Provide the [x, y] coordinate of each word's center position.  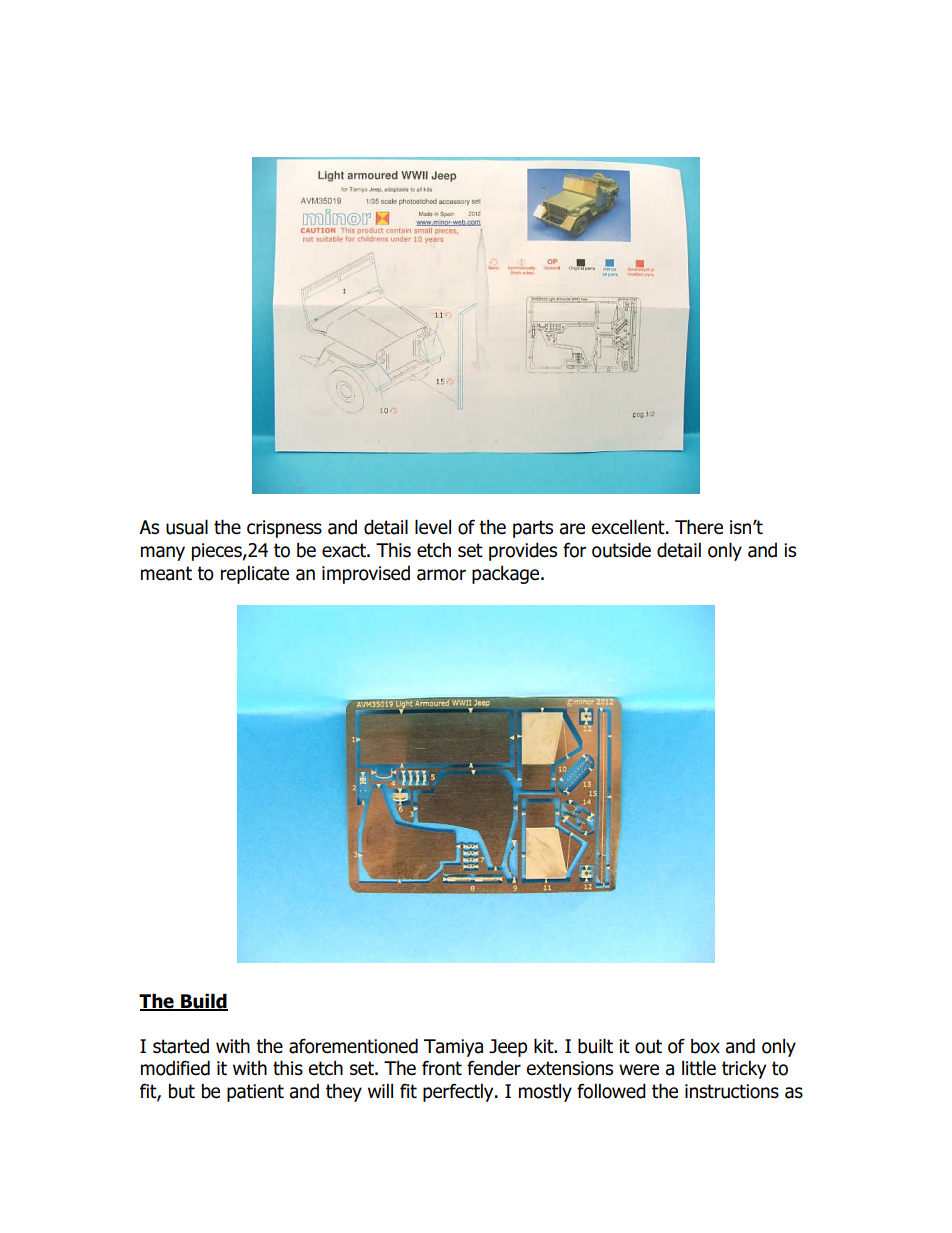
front [442, 1068]
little [699, 1067]
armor [441, 575]
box [705, 1046]
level [433, 527]
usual [187, 527]
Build [203, 1001]
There [699, 527]
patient [255, 1093]
